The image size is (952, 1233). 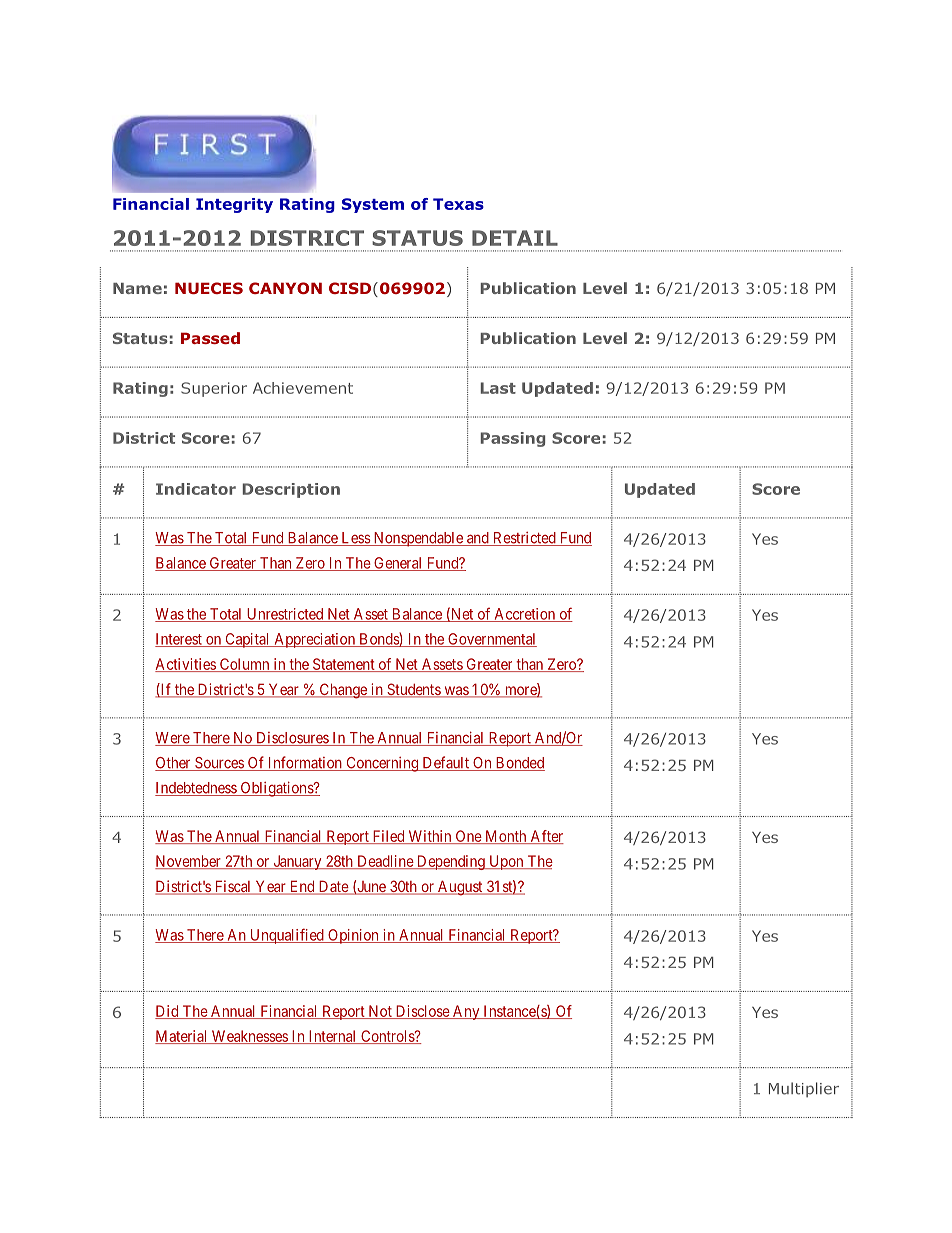 What do you see at coordinates (234, 205) in the screenshot?
I see `Integrity` at bounding box center [234, 205].
